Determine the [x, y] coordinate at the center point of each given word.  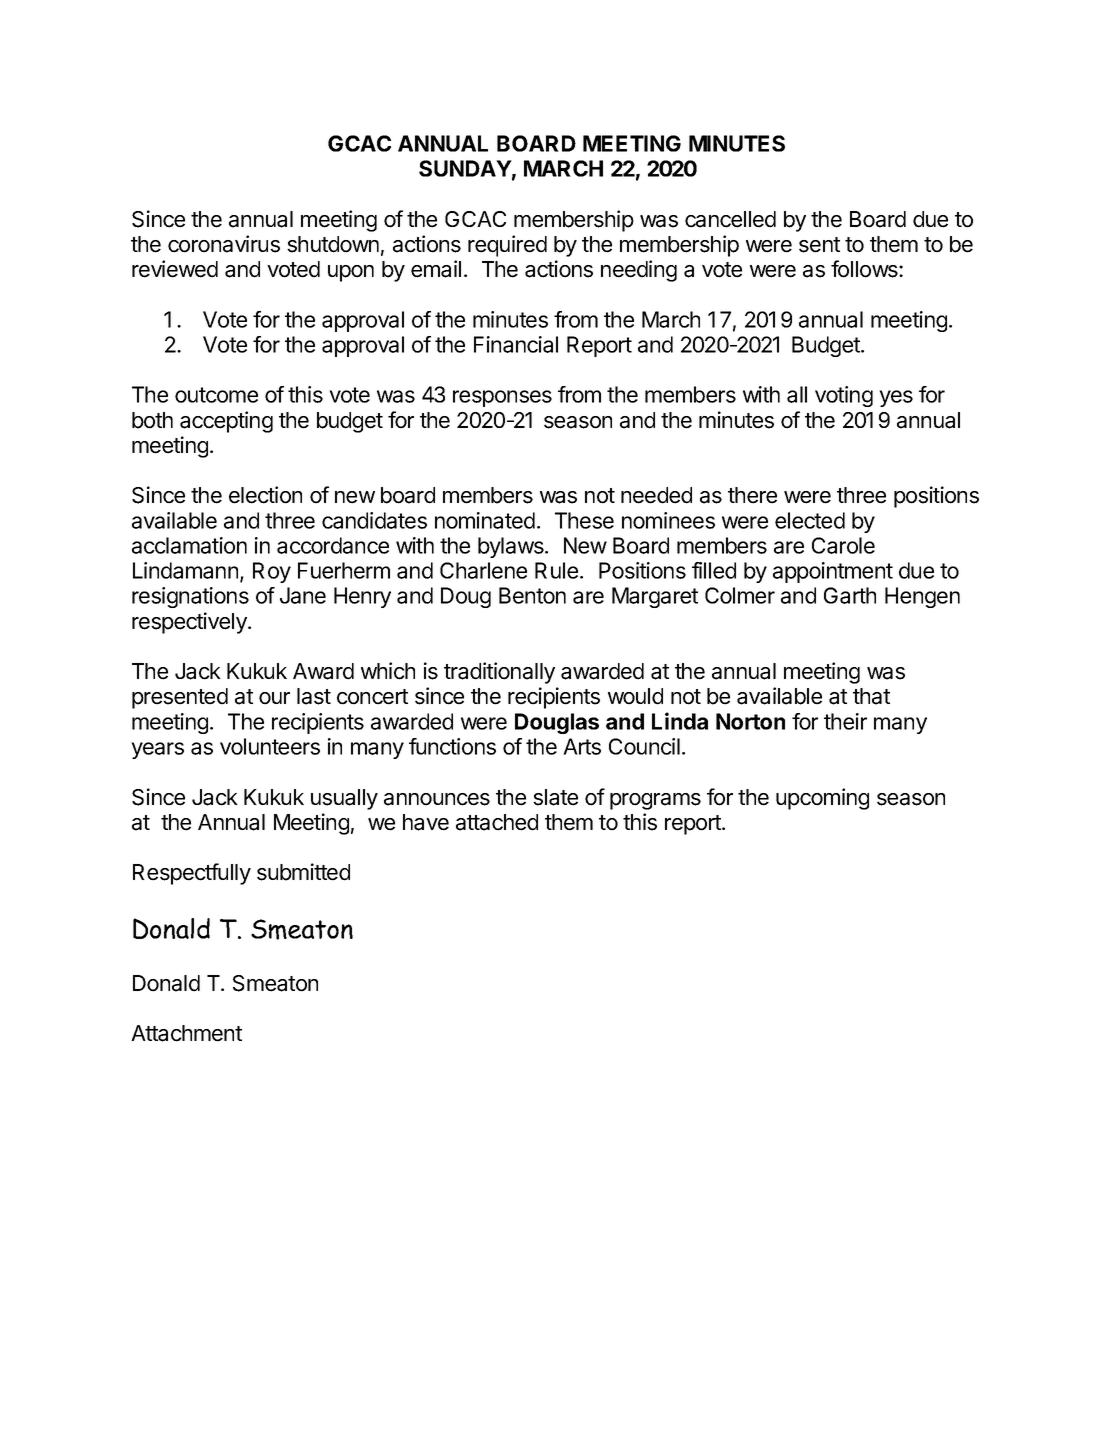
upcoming [822, 799]
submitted [303, 872]
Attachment [186, 1033]
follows [865, 269]
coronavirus [224, 244]
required [507, 246]
